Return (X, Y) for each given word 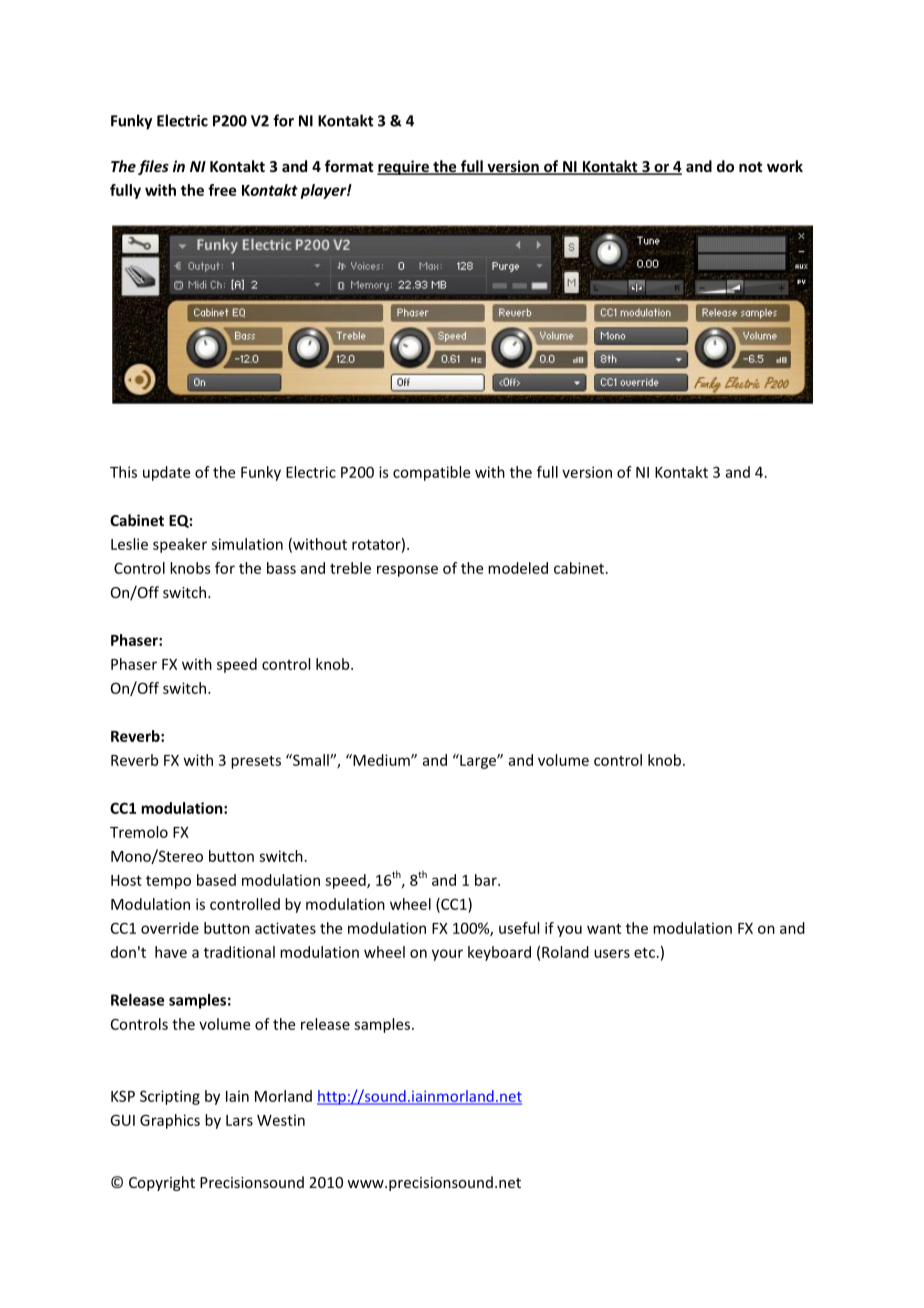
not (750, 167)
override (170, 928)
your (447, 955)
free (222, 190)
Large (478, 761)
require (404, 167)
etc (644, 952)
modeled (518, 568)
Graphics (170, 1121)
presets (256, 762)
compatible (431, 473)
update (166, 473)
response (407, 571)
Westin (281, 1120)
